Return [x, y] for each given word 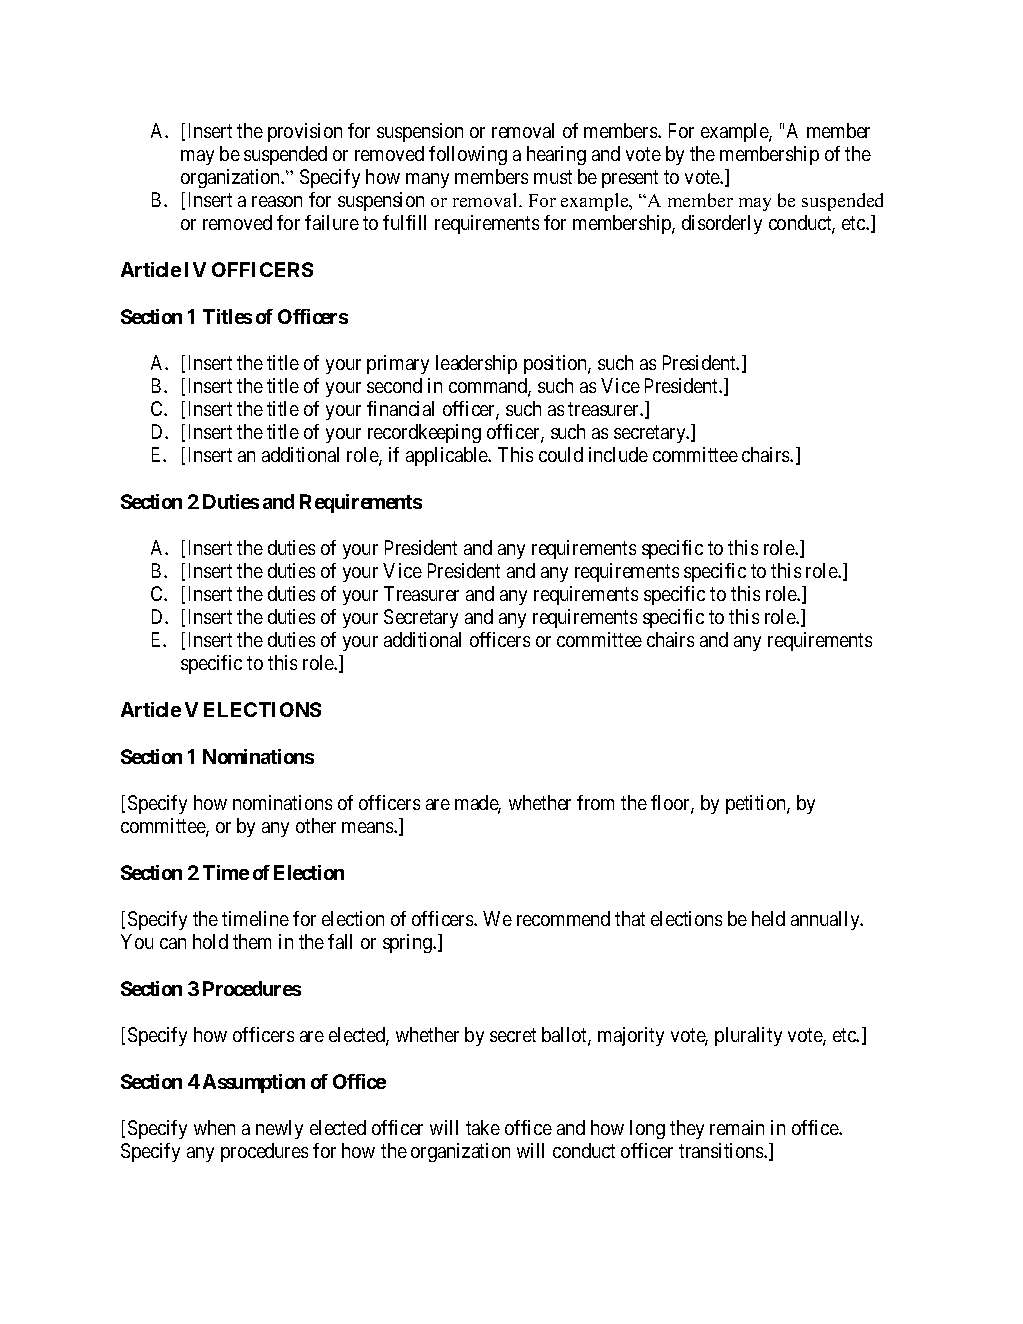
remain [737, 1127]
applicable [448, 456]
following [468, 155]
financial [400, 408]
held [768, 918]
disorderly [722, 224]
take [483, 1127]
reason [277, 201]
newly [279, 1129]
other [316, 825]
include [618, 454]
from [595, 802]
